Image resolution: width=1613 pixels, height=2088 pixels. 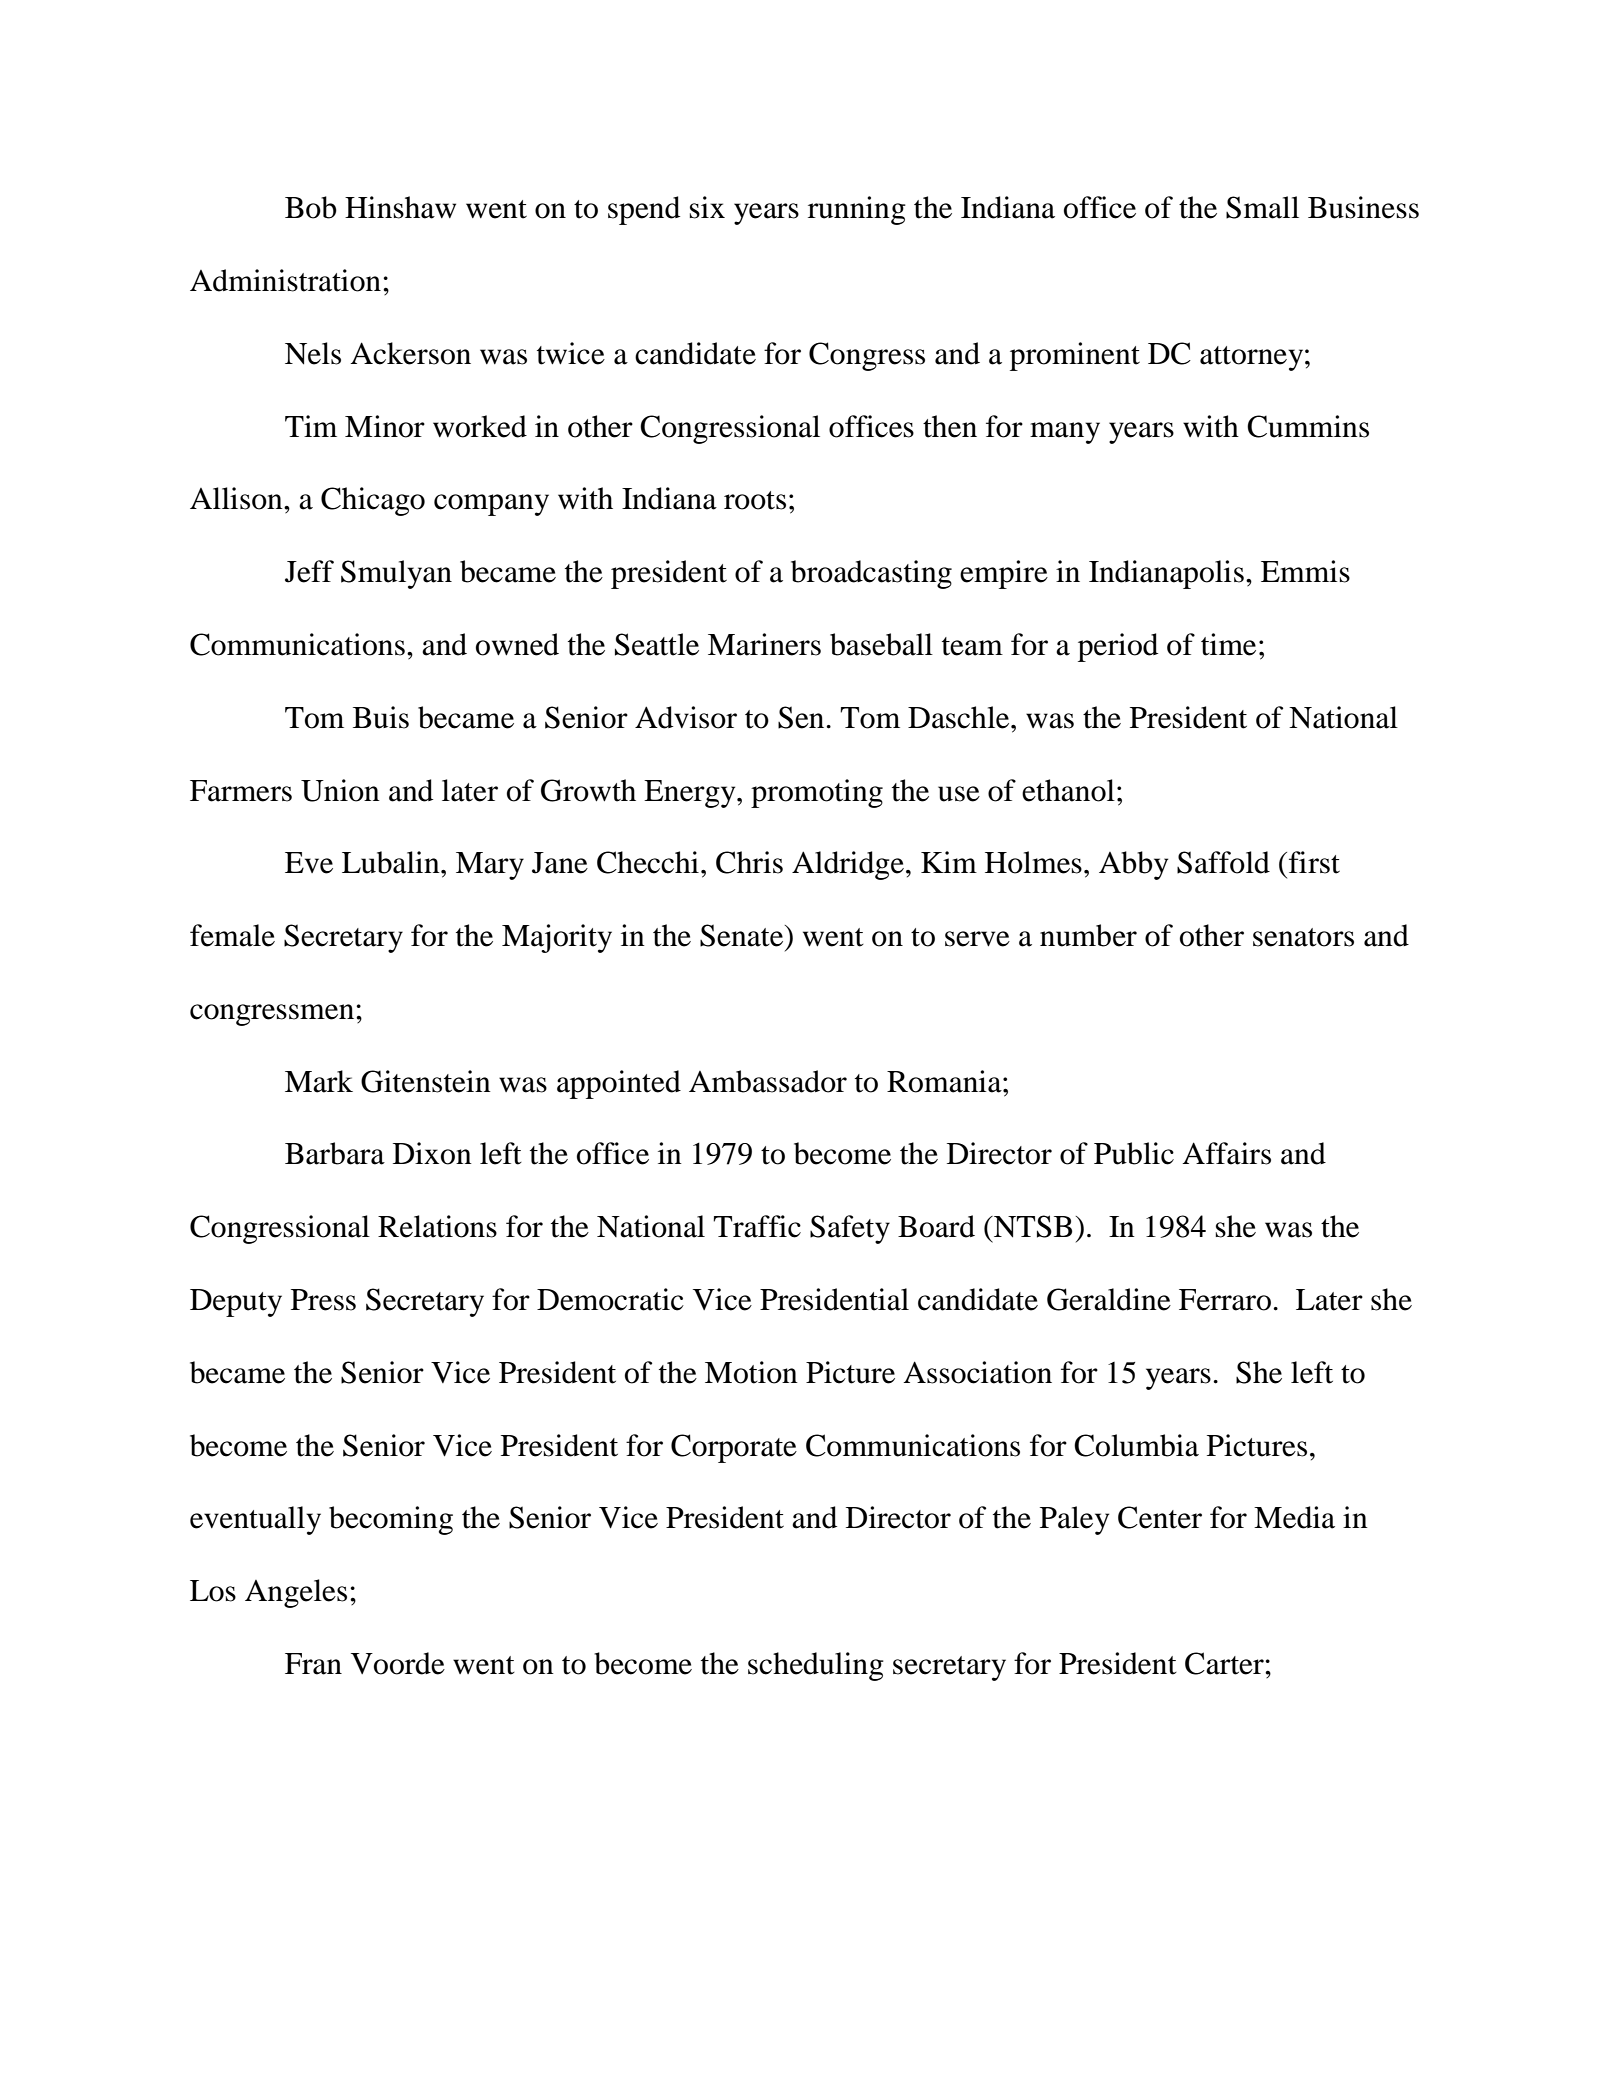 What do you see at coordinates (743, 935) in the screenshot?
I see `Senate` at bounding box center [743, 935].
